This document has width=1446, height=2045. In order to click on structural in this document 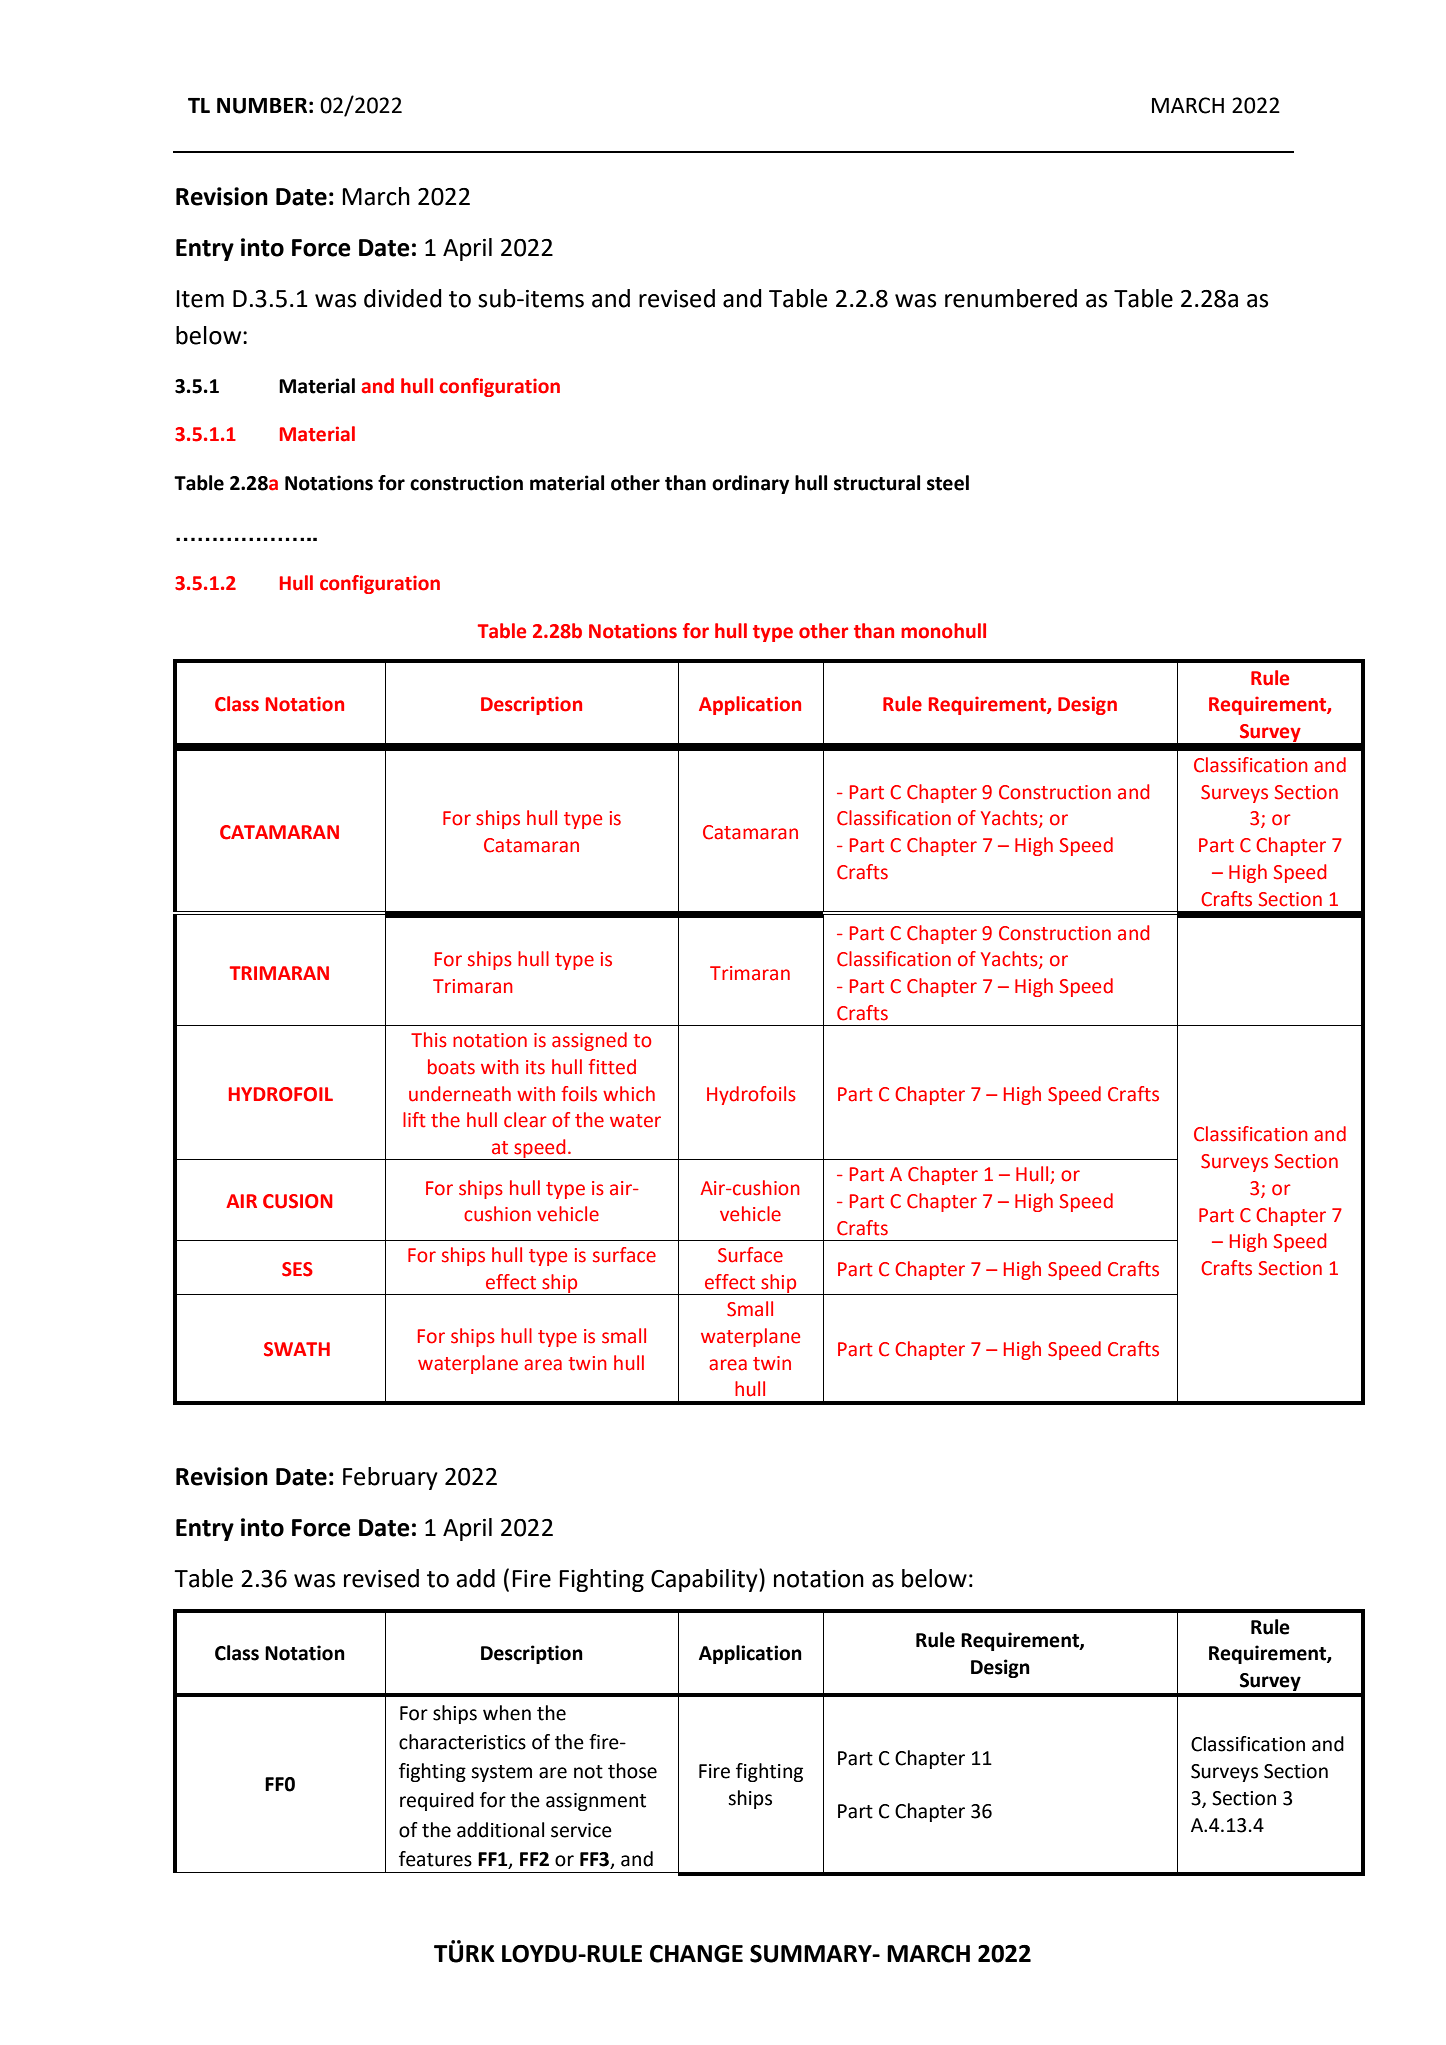, I will do `click(877, 483)`.
